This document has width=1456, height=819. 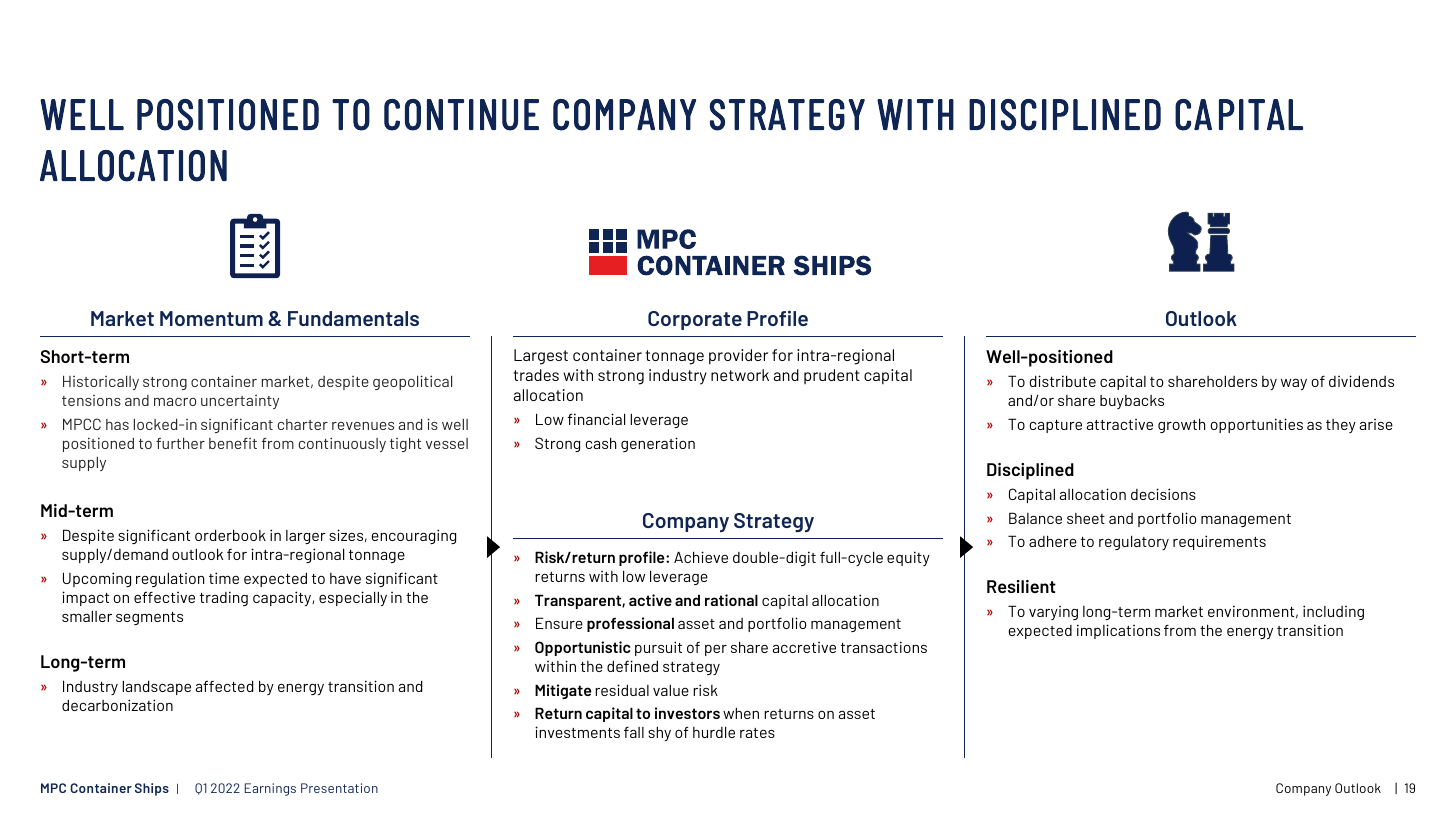 I want to click on requirements, so click(x=1219, y=542).
